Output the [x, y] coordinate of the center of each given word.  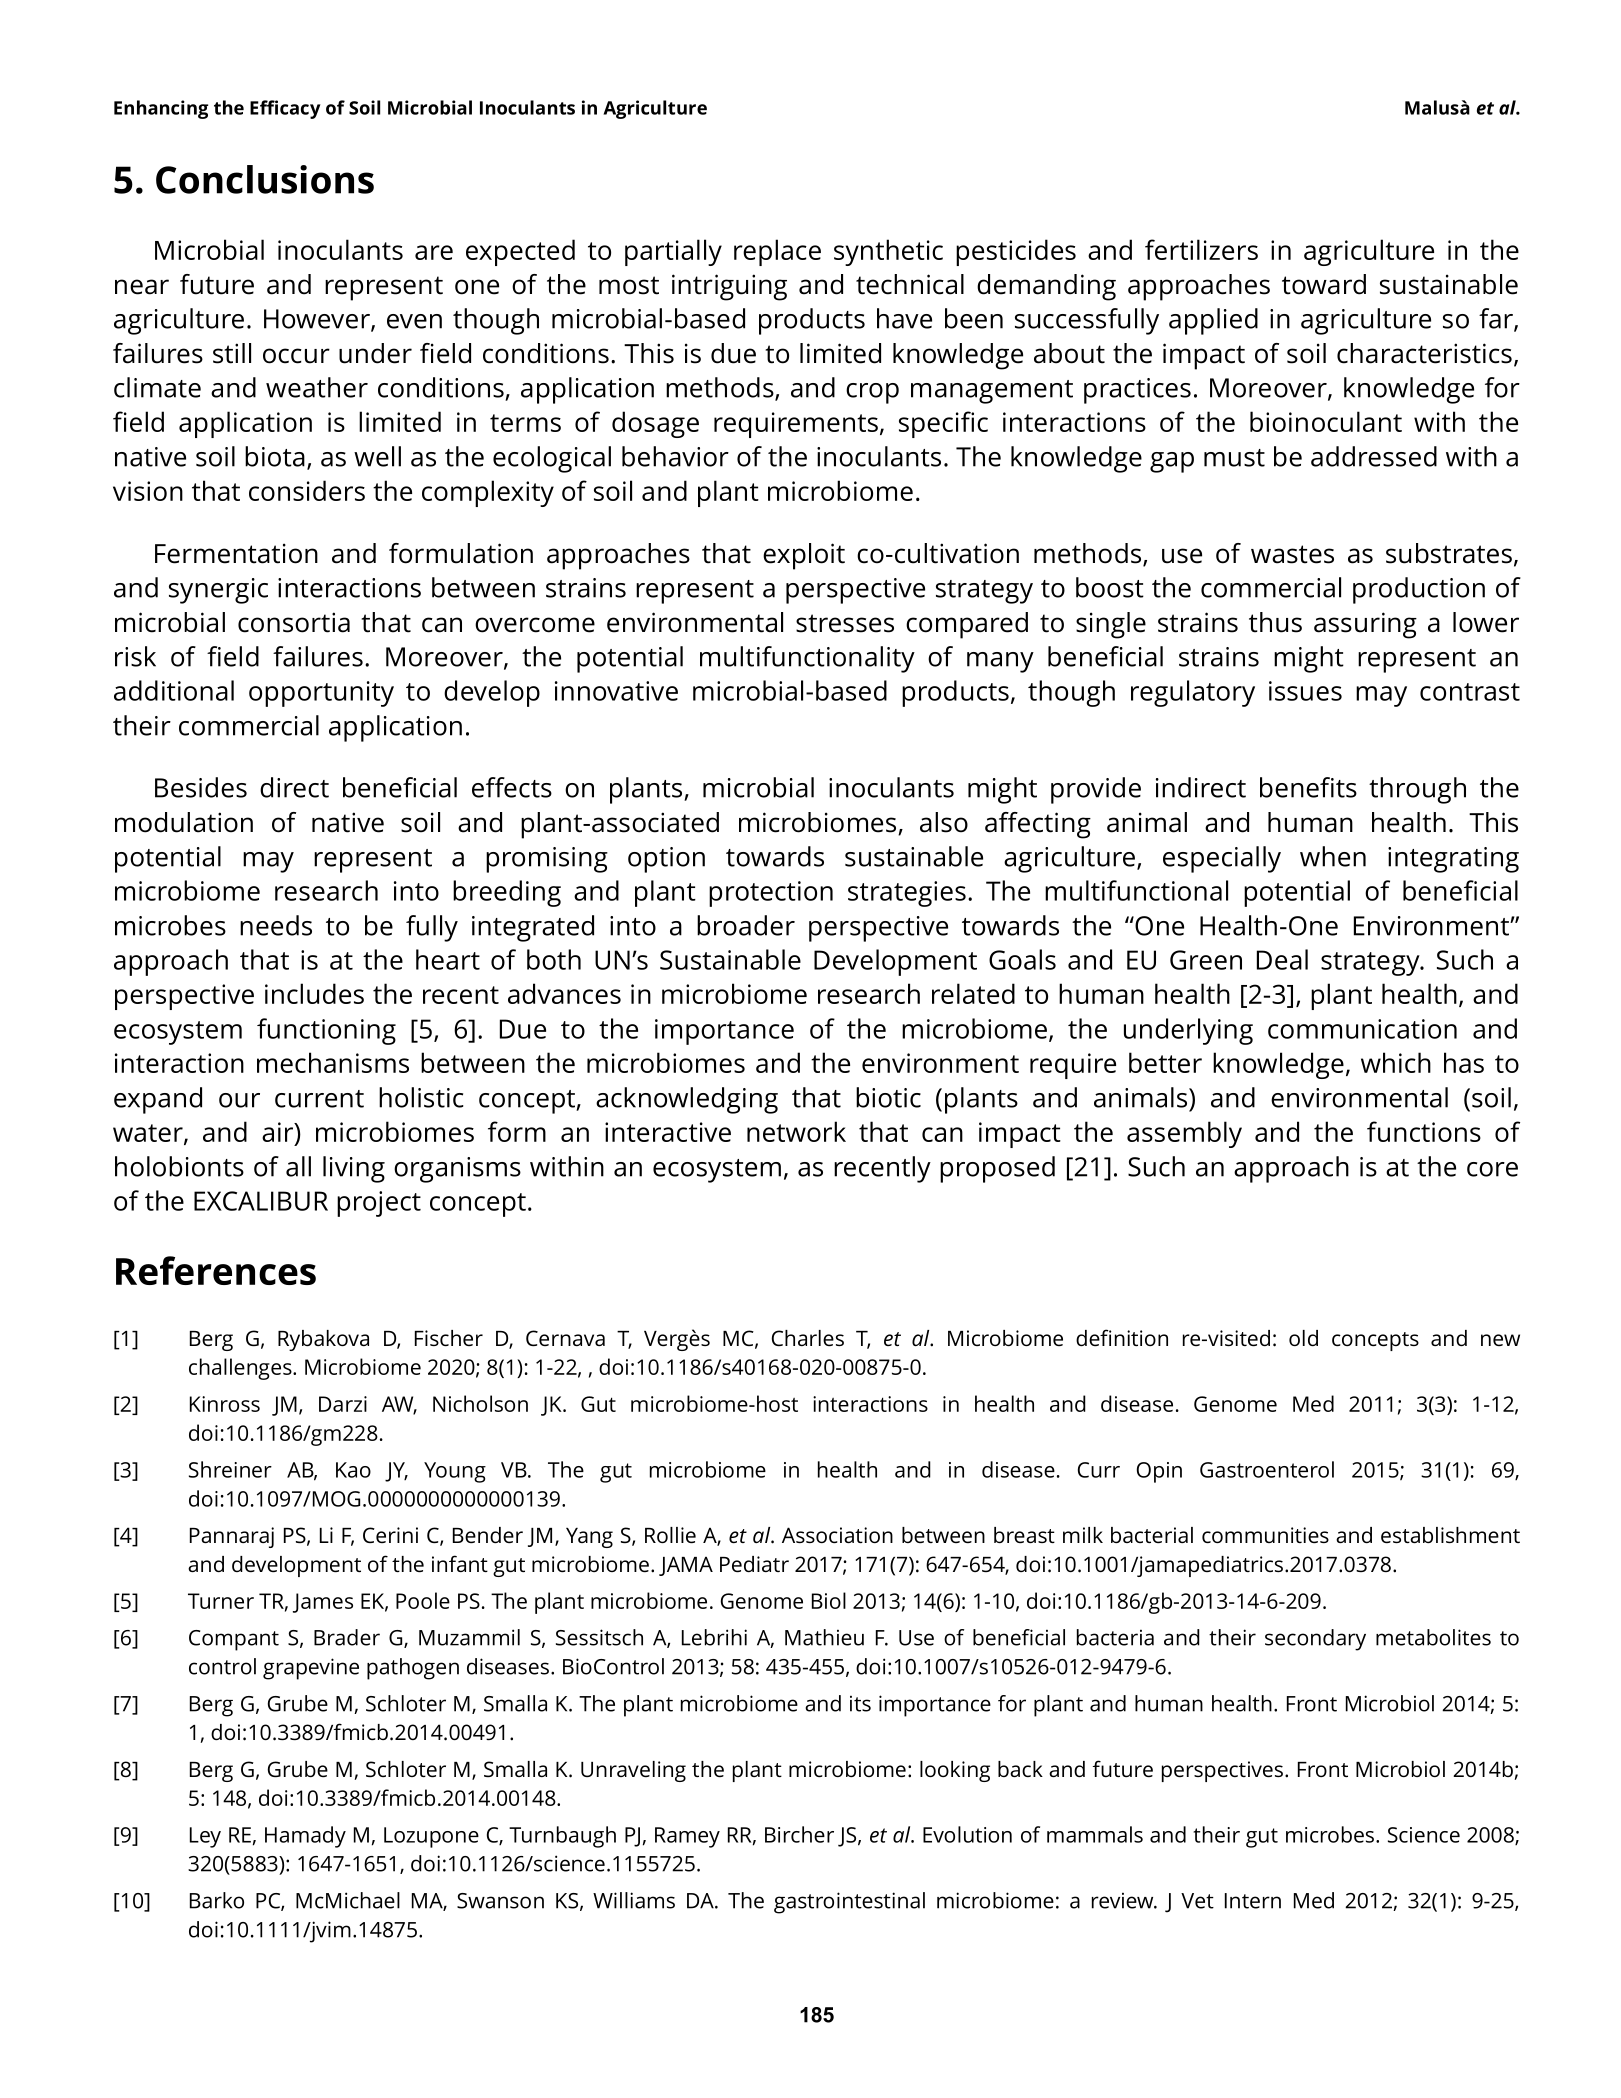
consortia [294, 622]
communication [1362, 1029]
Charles [808, 1338]
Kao [353, 1470]
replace [777, 252]
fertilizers [1201, 249]
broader [746, 925]
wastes [1292, 554]
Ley [205, 1837]
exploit [804, 556]
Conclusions [265, 179]
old [1303, 1338]
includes [314, 993]
